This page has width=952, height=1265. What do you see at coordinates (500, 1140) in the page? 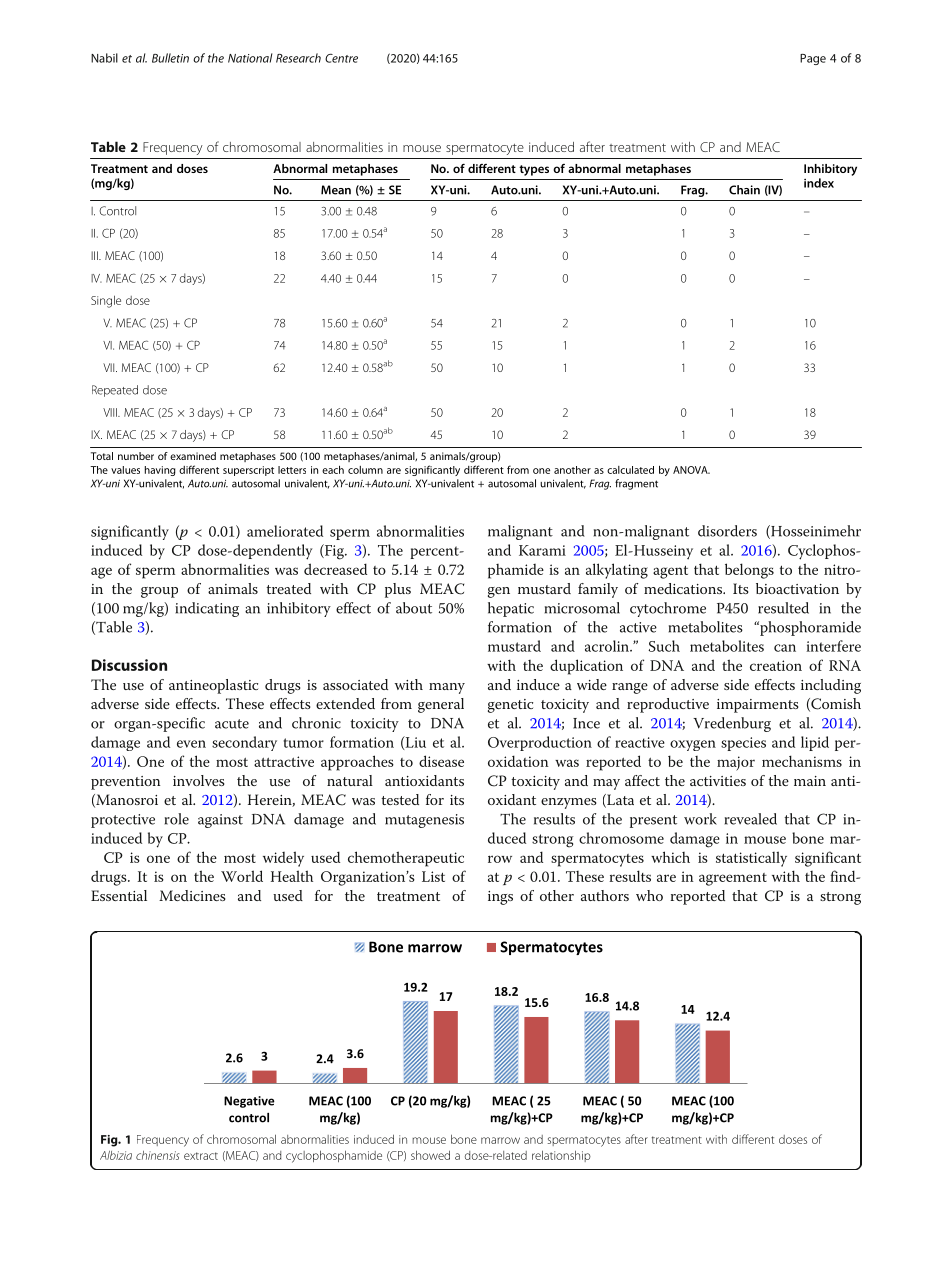
I see `marrow` at bounding box center [500, 1140].
